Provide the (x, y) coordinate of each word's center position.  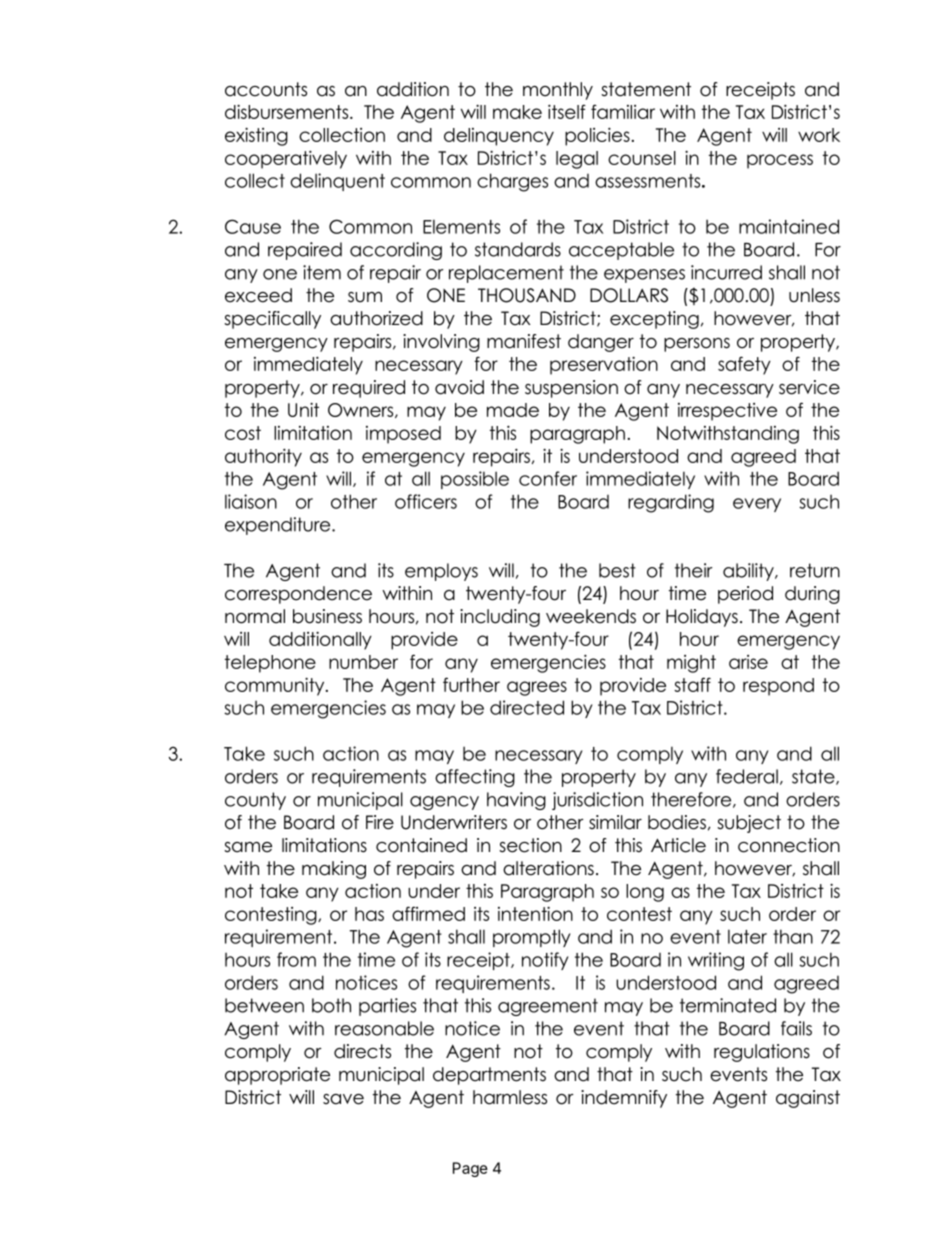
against (808, 1099)
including (500, 618)
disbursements (288, 111)
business (327, 616)
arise (748, 662)
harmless (510, 1097)
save (343, 1099)
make (517, 112)
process (780, 161)
